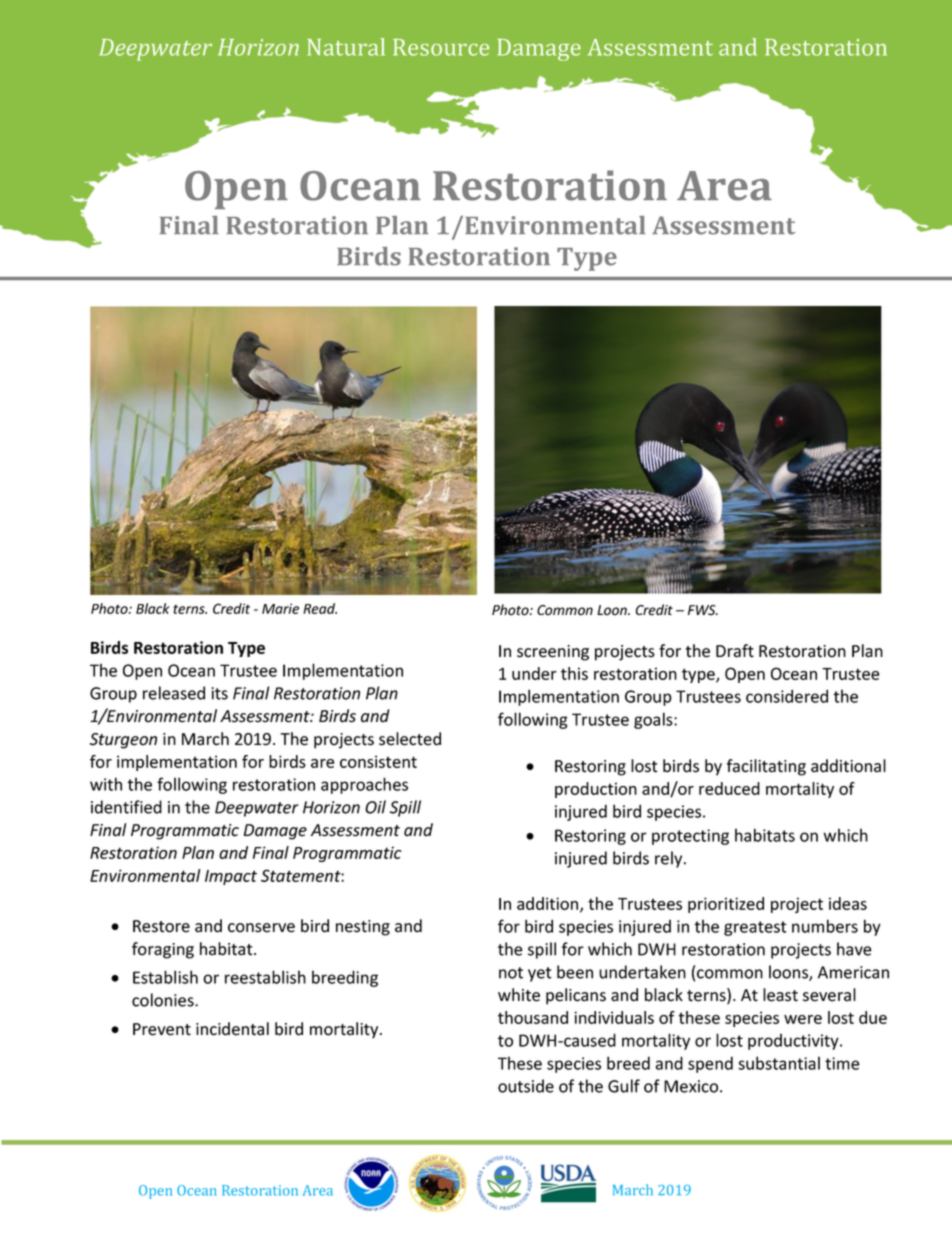  What do you see at coordinates (553, 653) in the screenshot?
I see `screening` at bounding box center [553, 653].
